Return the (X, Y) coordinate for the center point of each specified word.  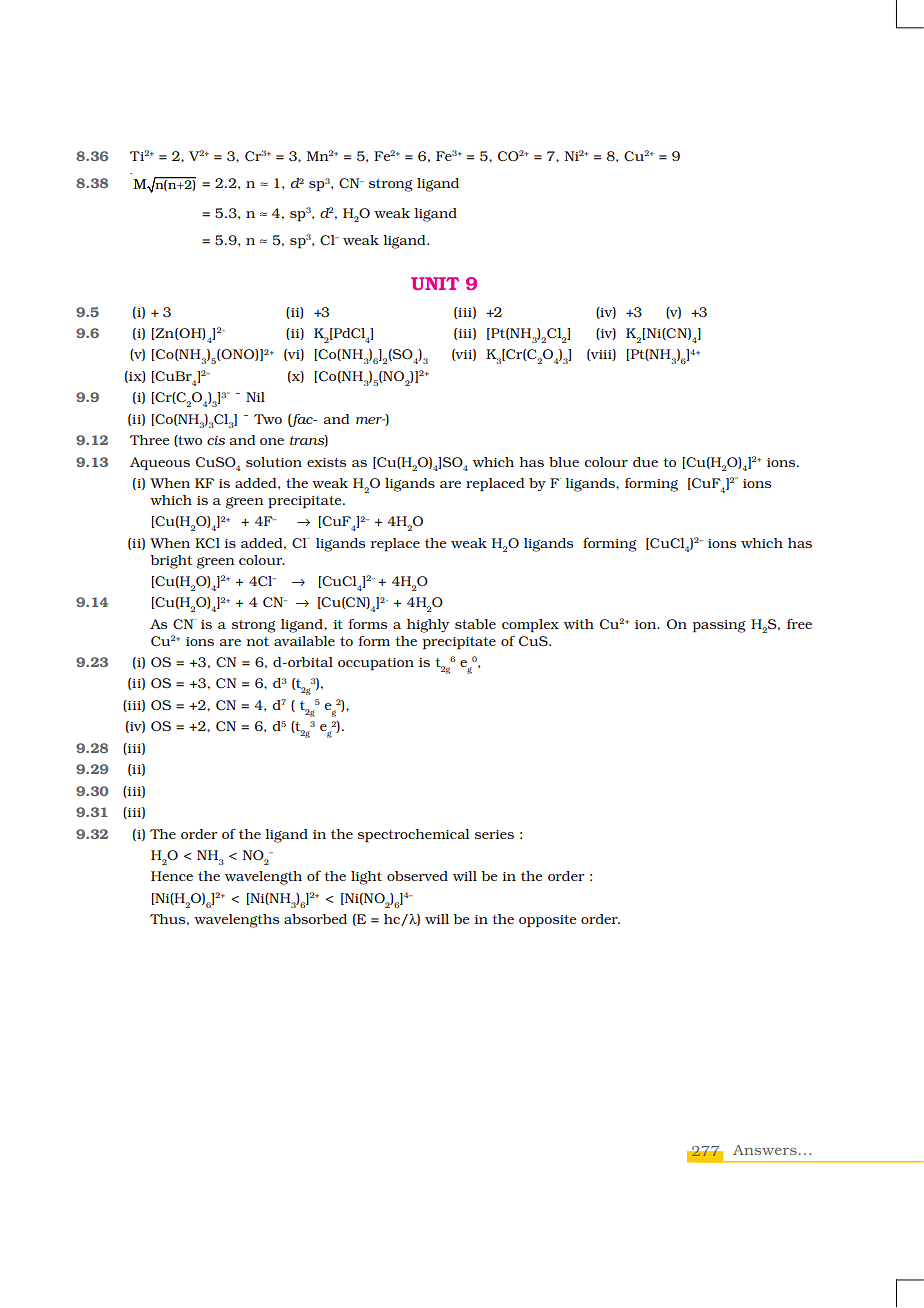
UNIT (435, 283)
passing (719, 626)
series (494, 834)
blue (564, 462)
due (645, 462)
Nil (255, 397)
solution (274, 462)
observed (417, 876)
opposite (548, 921)
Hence (172, 876)
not (258, 641)
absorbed (315, 919)
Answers (765, 1150)
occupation (376, 664)
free (799, 624)
